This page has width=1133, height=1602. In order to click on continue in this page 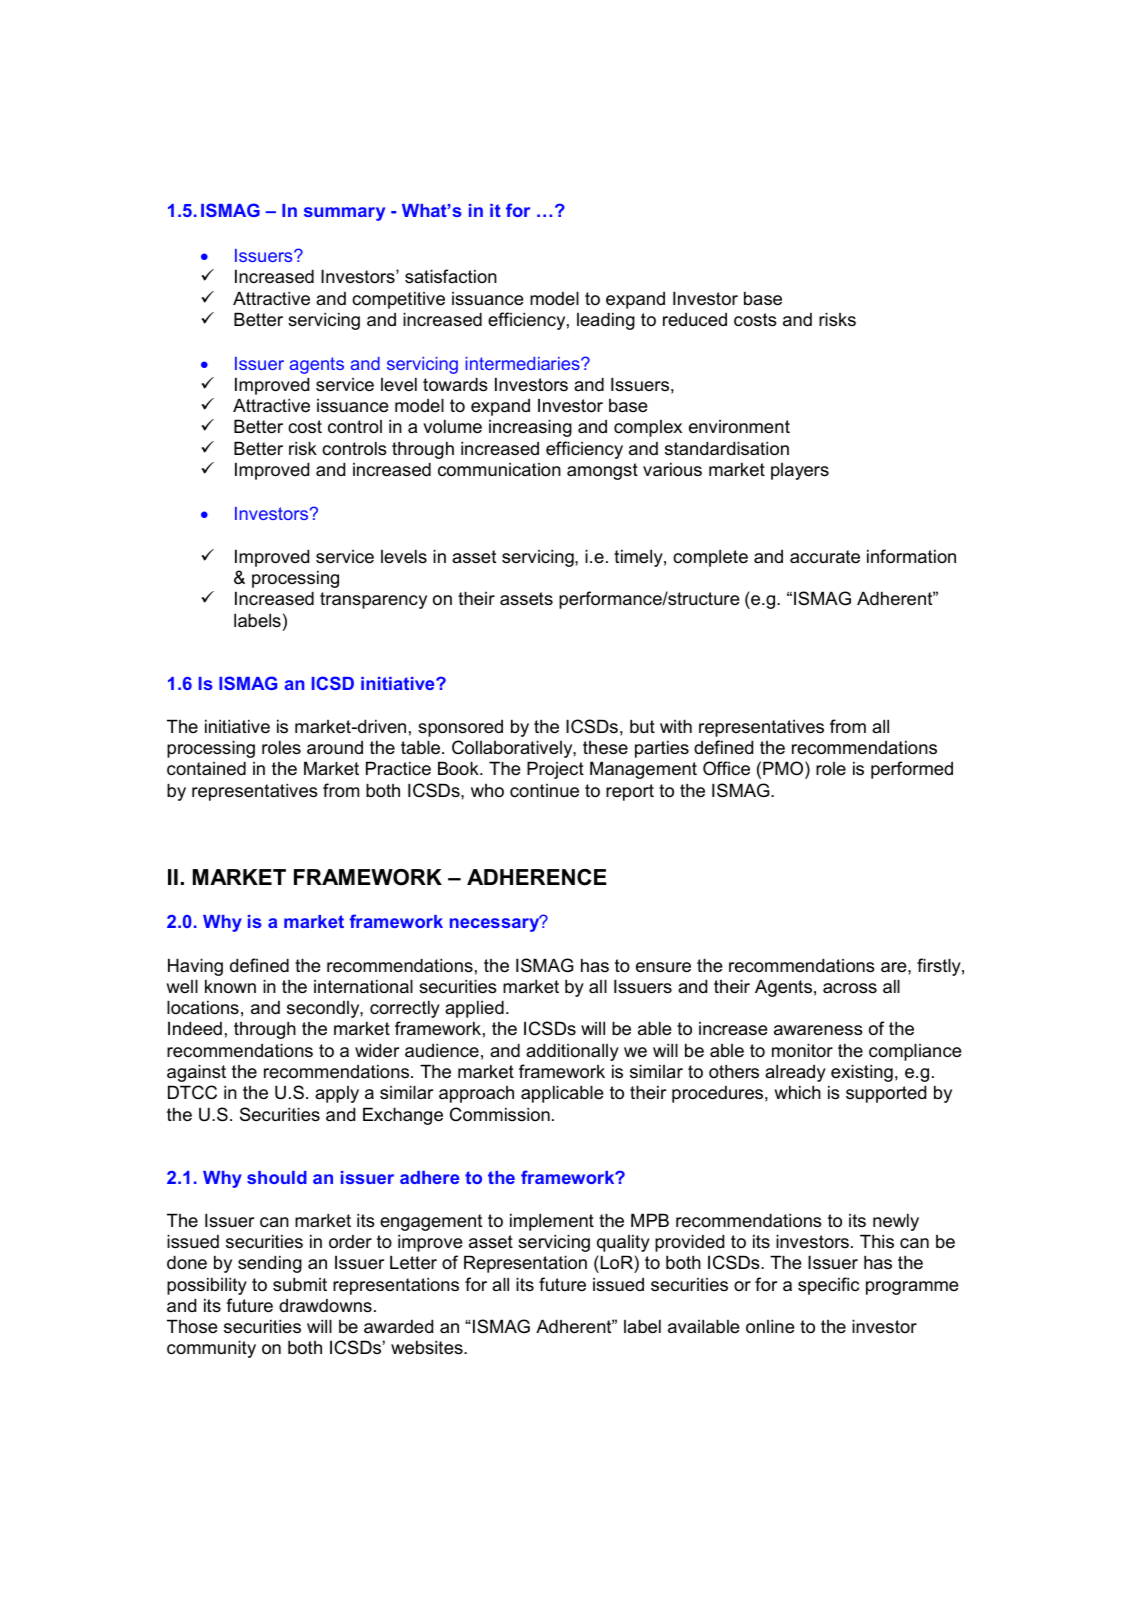, I will do `click(544, 791)`.
